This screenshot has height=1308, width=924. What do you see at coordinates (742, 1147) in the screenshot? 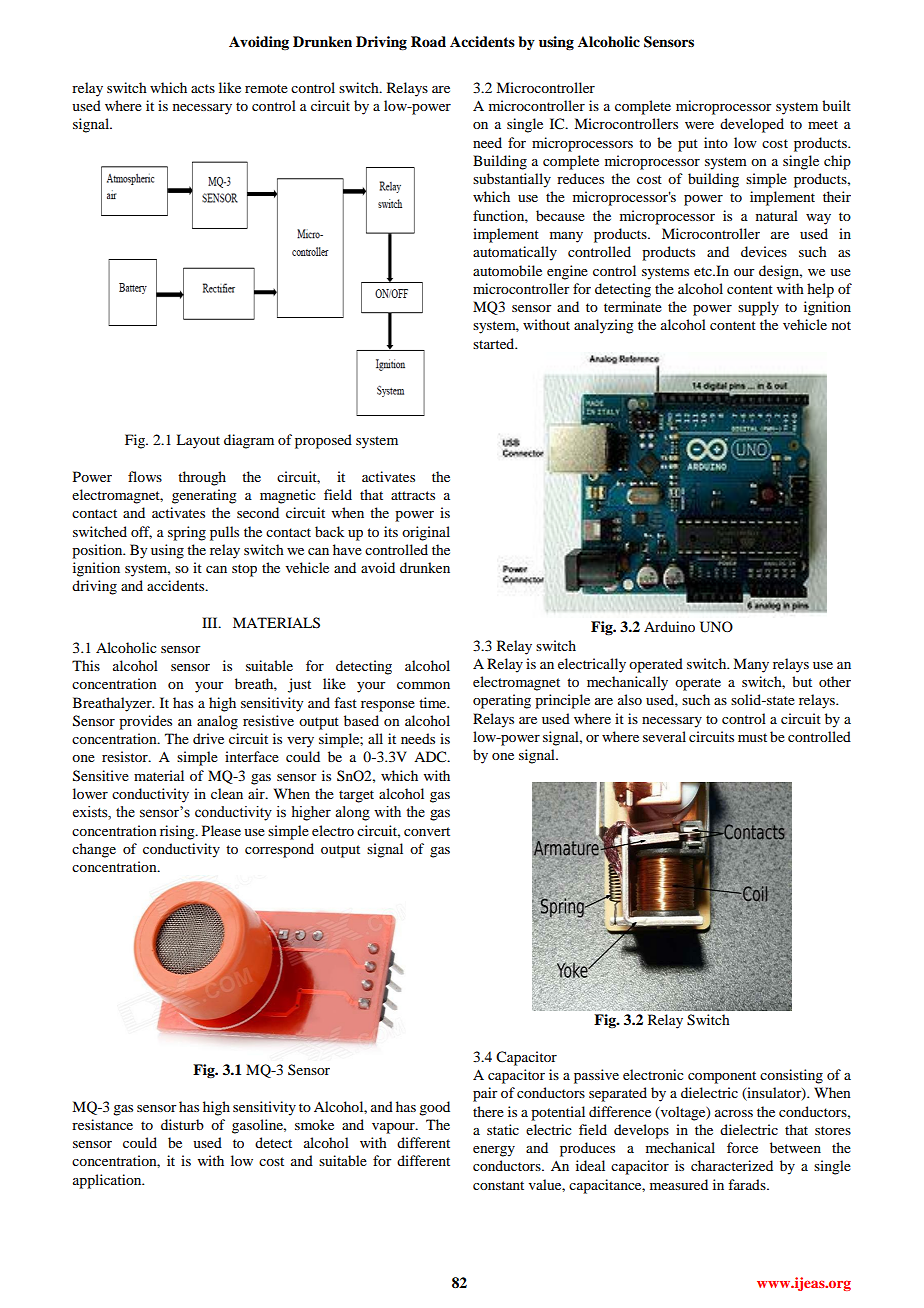
I see `force` at bounding box center [742, 1147].
